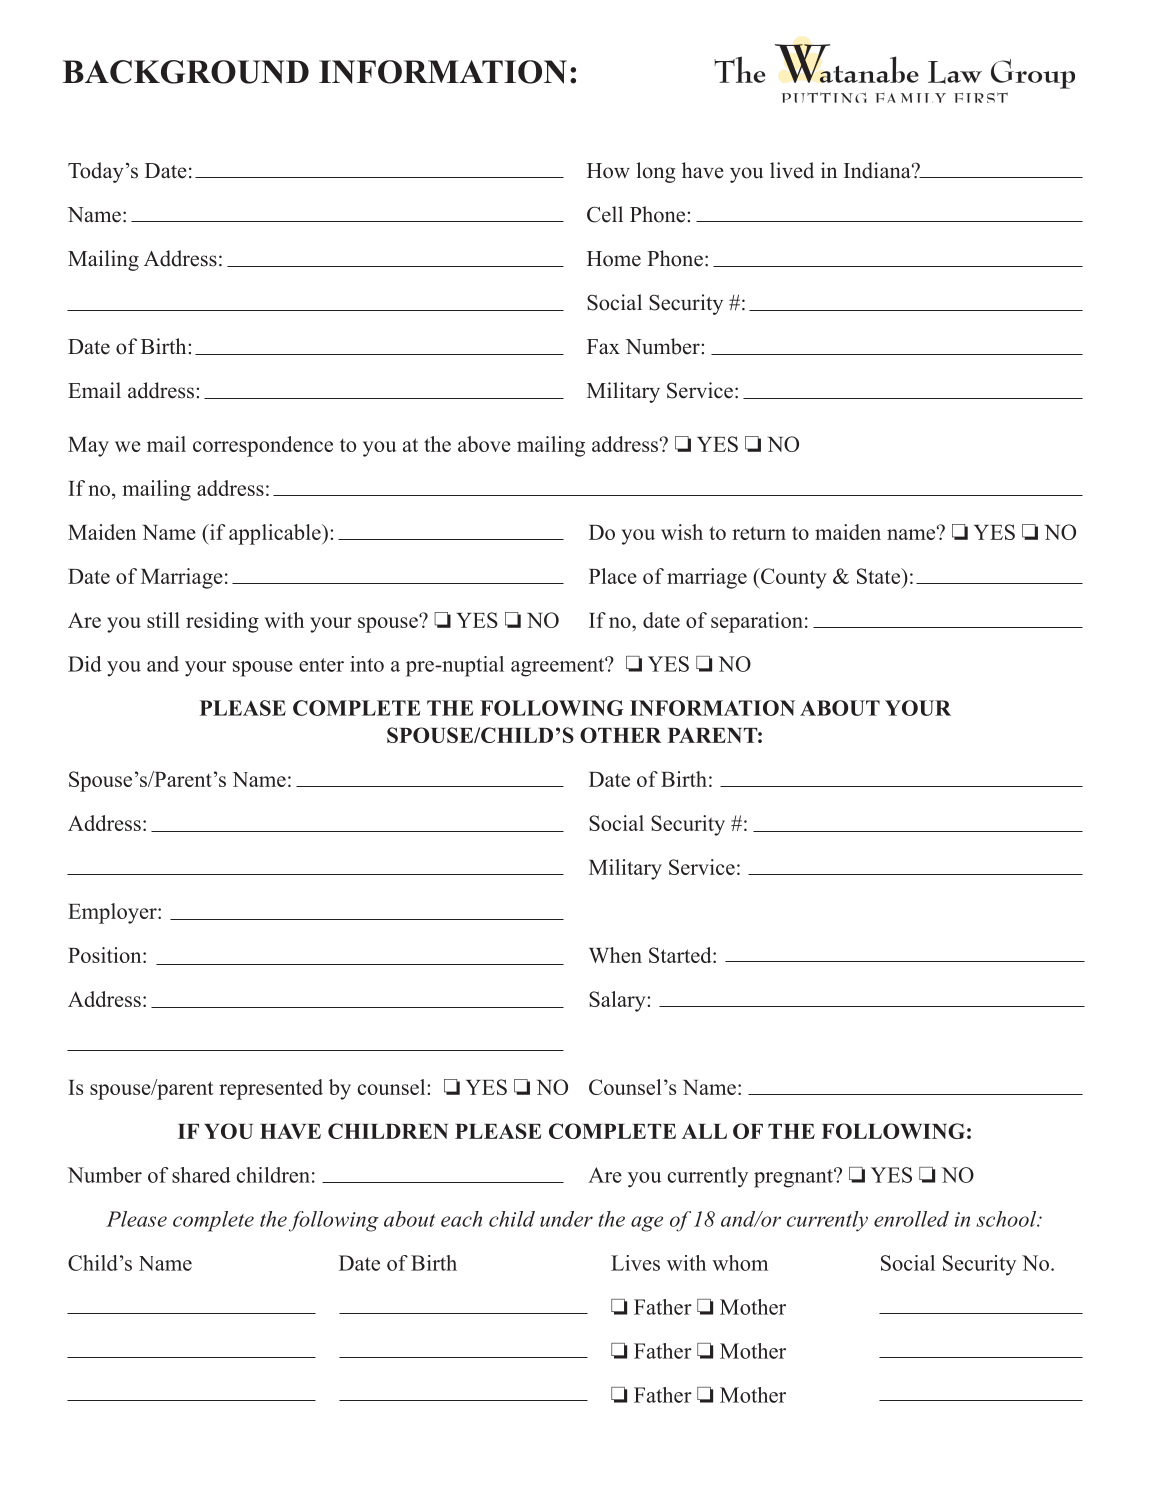 The image size is (1150, 1489). Describe the element at coordinates (911, 1219) in the screenshot. I see `enrolled` at that location.
